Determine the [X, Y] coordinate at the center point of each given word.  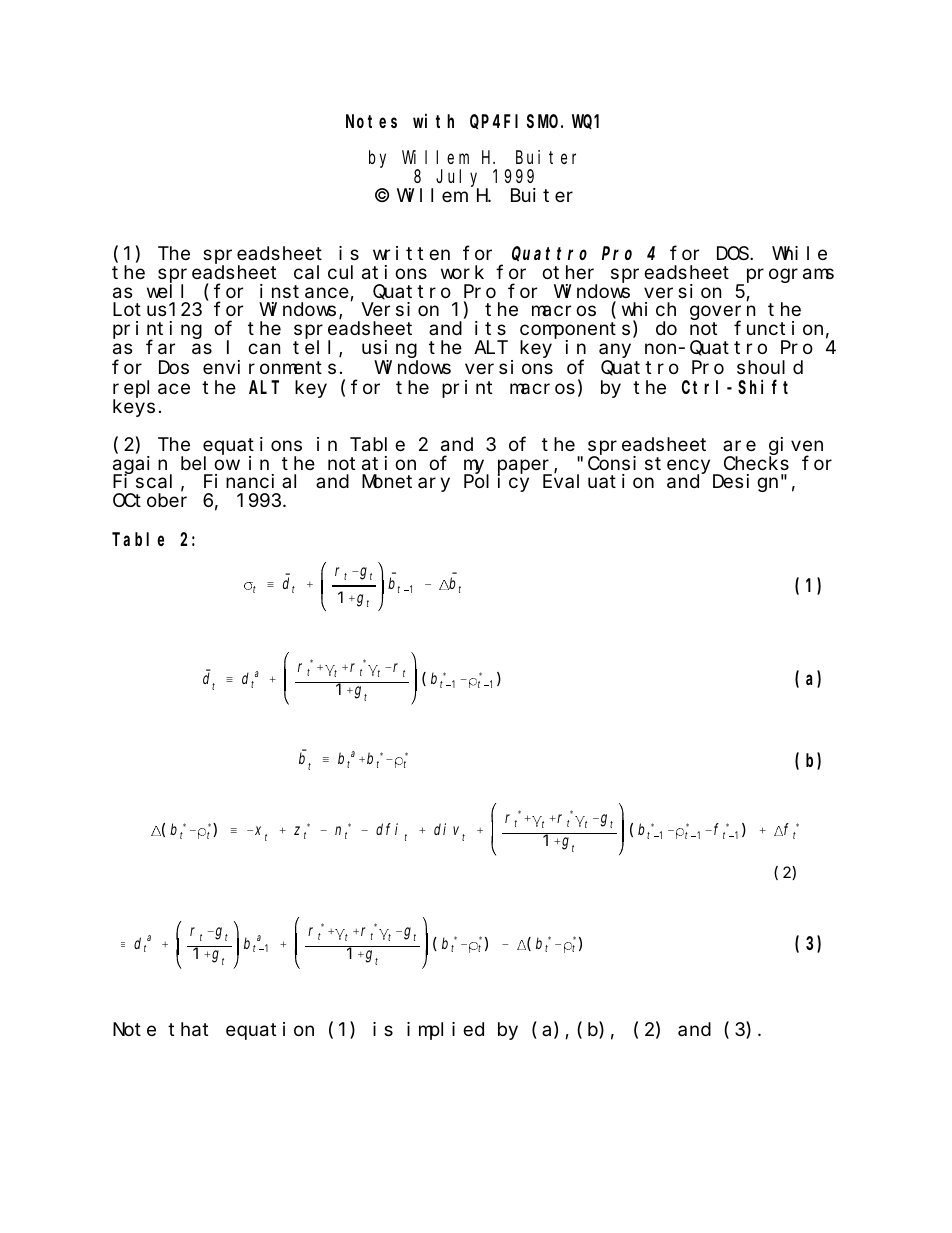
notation [372, 463]
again [142, 465]
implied [445, 1031]
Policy [496, 483]
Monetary [406, 484]
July [457, 179]
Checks [756, 463]
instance [305, 292]
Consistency [651, 465]
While [799, 253]
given [796, 447]
